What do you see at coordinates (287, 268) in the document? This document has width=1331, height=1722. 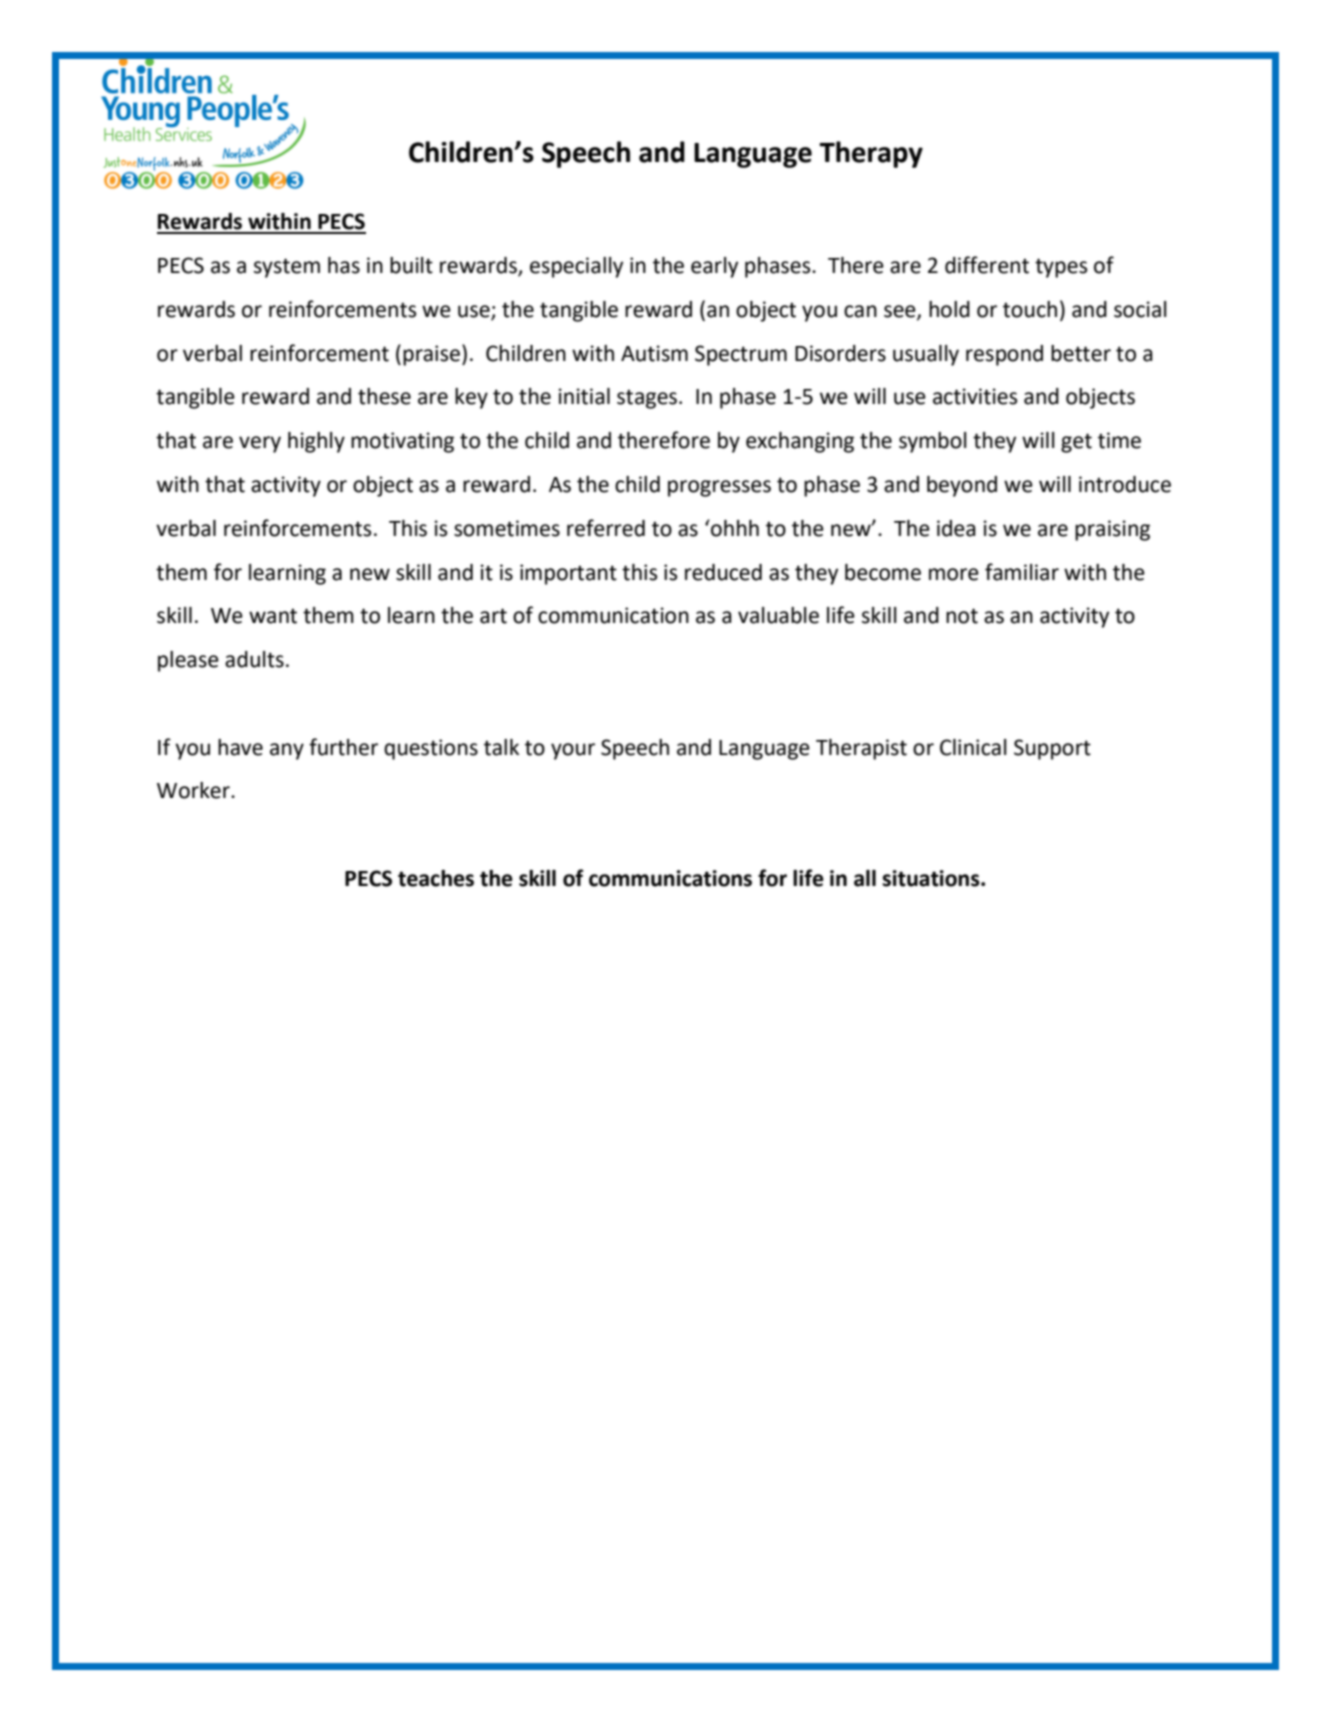 I see `system` at bounding box center [287, 268].
